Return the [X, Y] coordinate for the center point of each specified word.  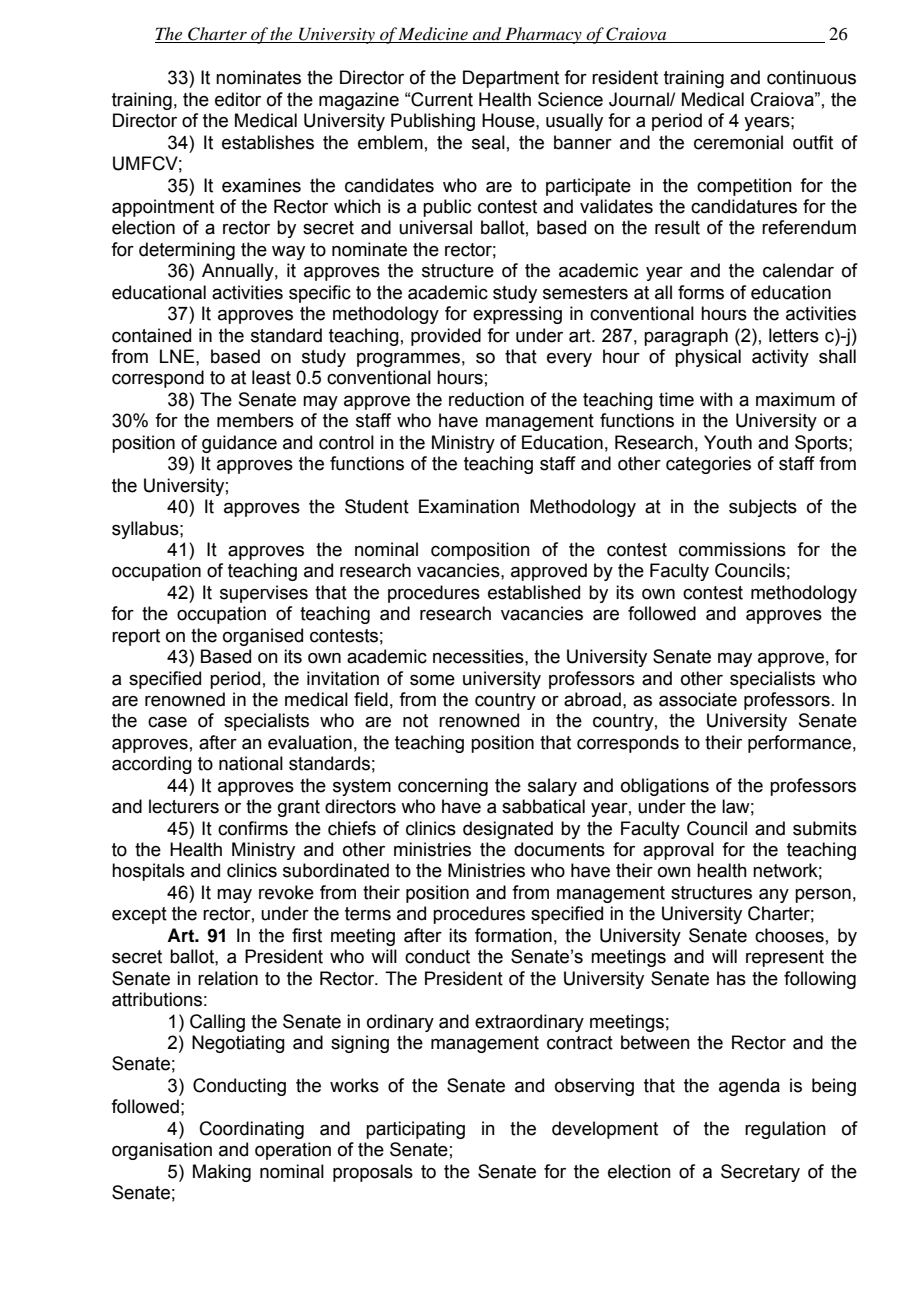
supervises [264, 594]
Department [511, 79]
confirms [253, 828]
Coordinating [252, 1130]
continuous [811, 77]
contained [151, 335]
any [774, 896]
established [534, 592]
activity [780, 358]
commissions [732, 549]
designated [508, 830]
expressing [517, 315]
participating [415, 1130]
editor [238, 99]
